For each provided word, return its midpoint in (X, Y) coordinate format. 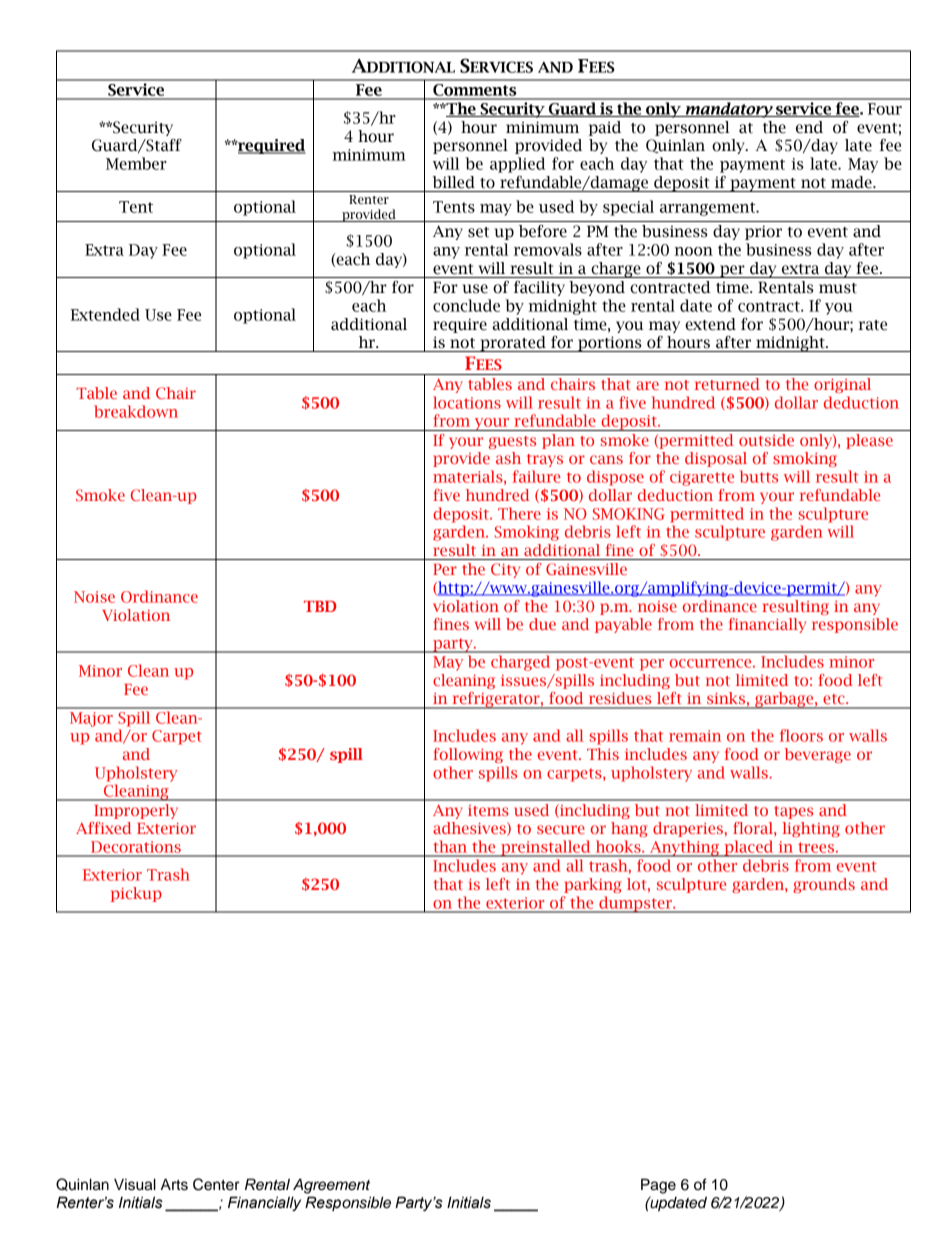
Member (136, 163)
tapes (793, 812)
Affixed (104, 828)
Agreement (331, 1186)
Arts (174, 1184)
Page (658, 1186)
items (488, 810)
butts (759, 476)
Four (885, 109)
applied (518, 165)
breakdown (136, 411)
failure (537, 476)
